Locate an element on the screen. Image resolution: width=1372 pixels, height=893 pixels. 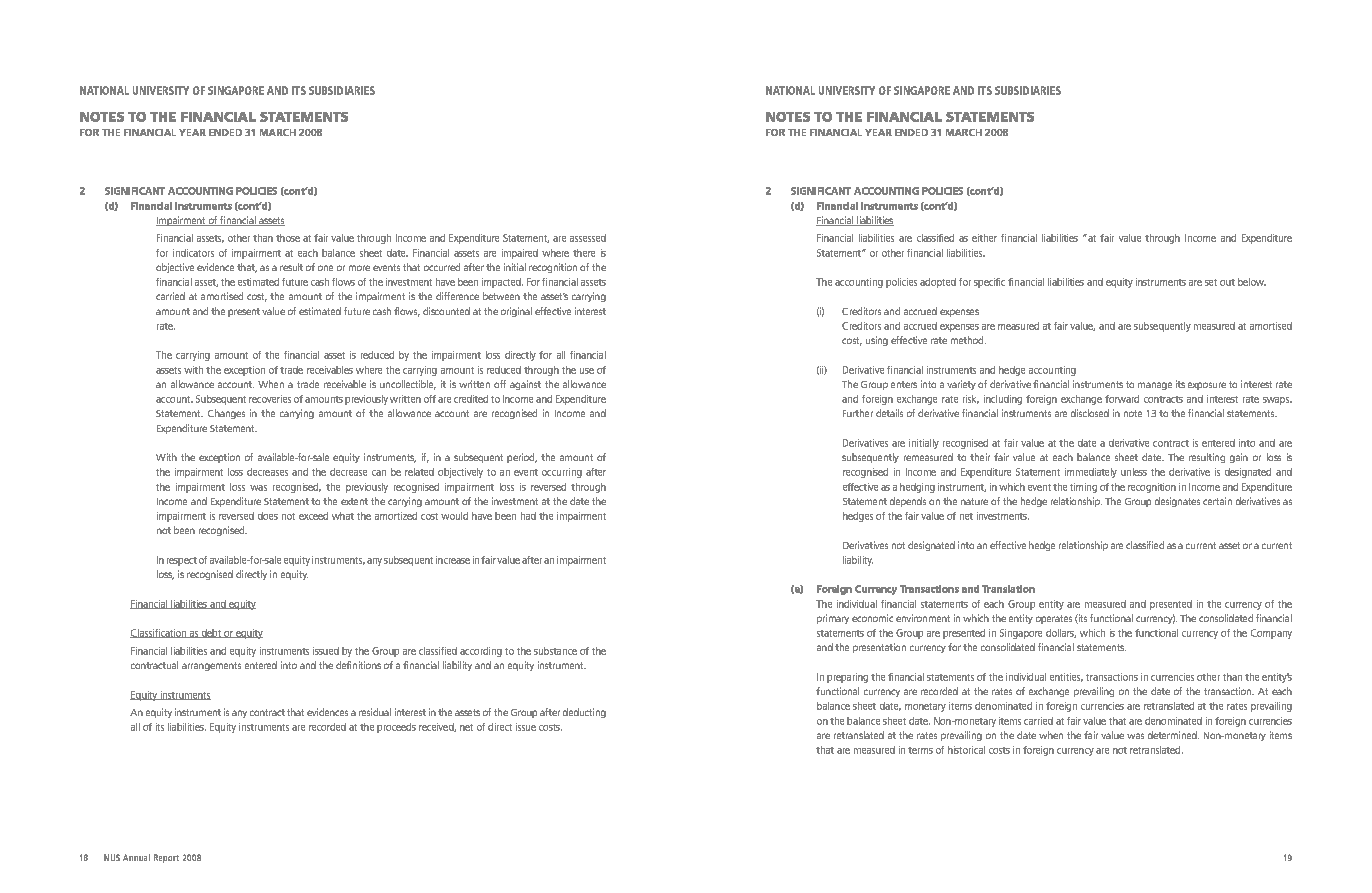
designates is located at coordinates (1177, 502).
